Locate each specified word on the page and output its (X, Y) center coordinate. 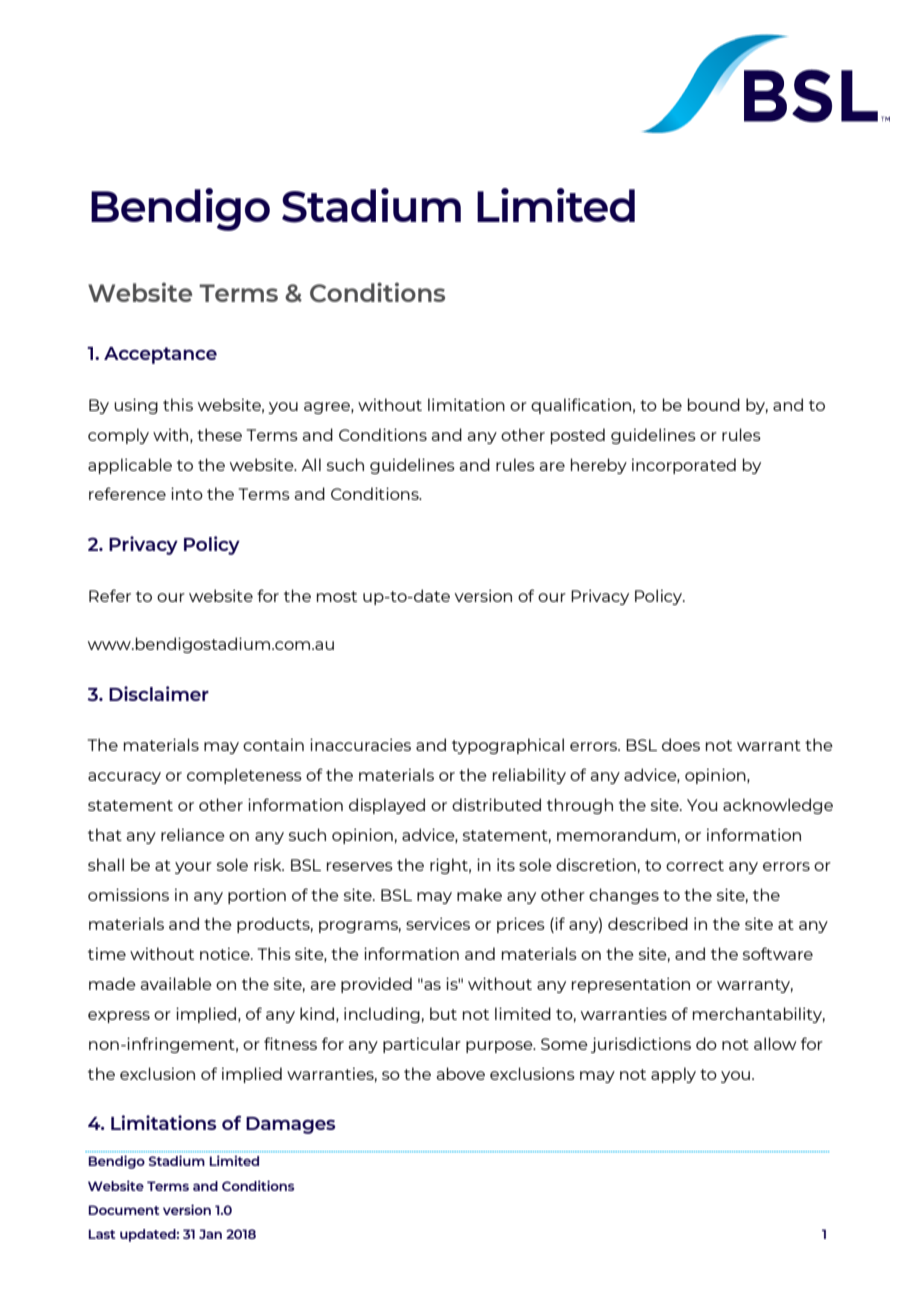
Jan (210, 1234)
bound (714, 404)
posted (578, 436)
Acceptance (160, 355)
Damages (290, 1125)
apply (673, 1075)
